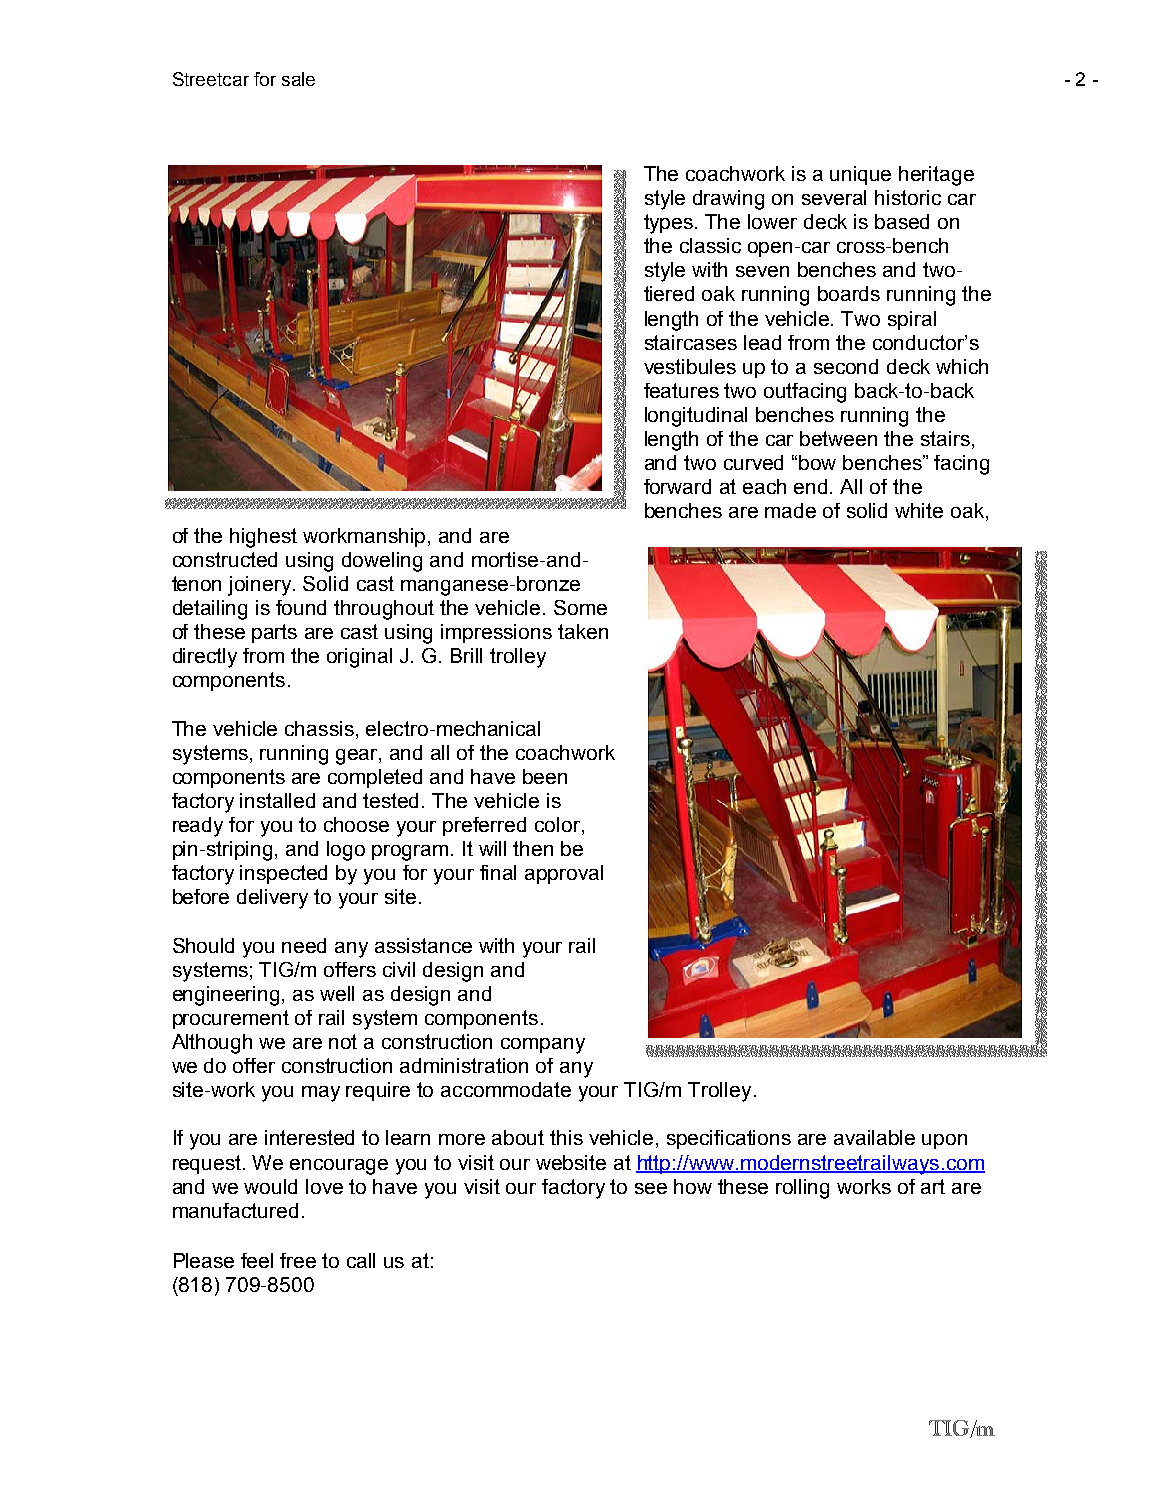  I want to click on sale, so click(298, 79).
